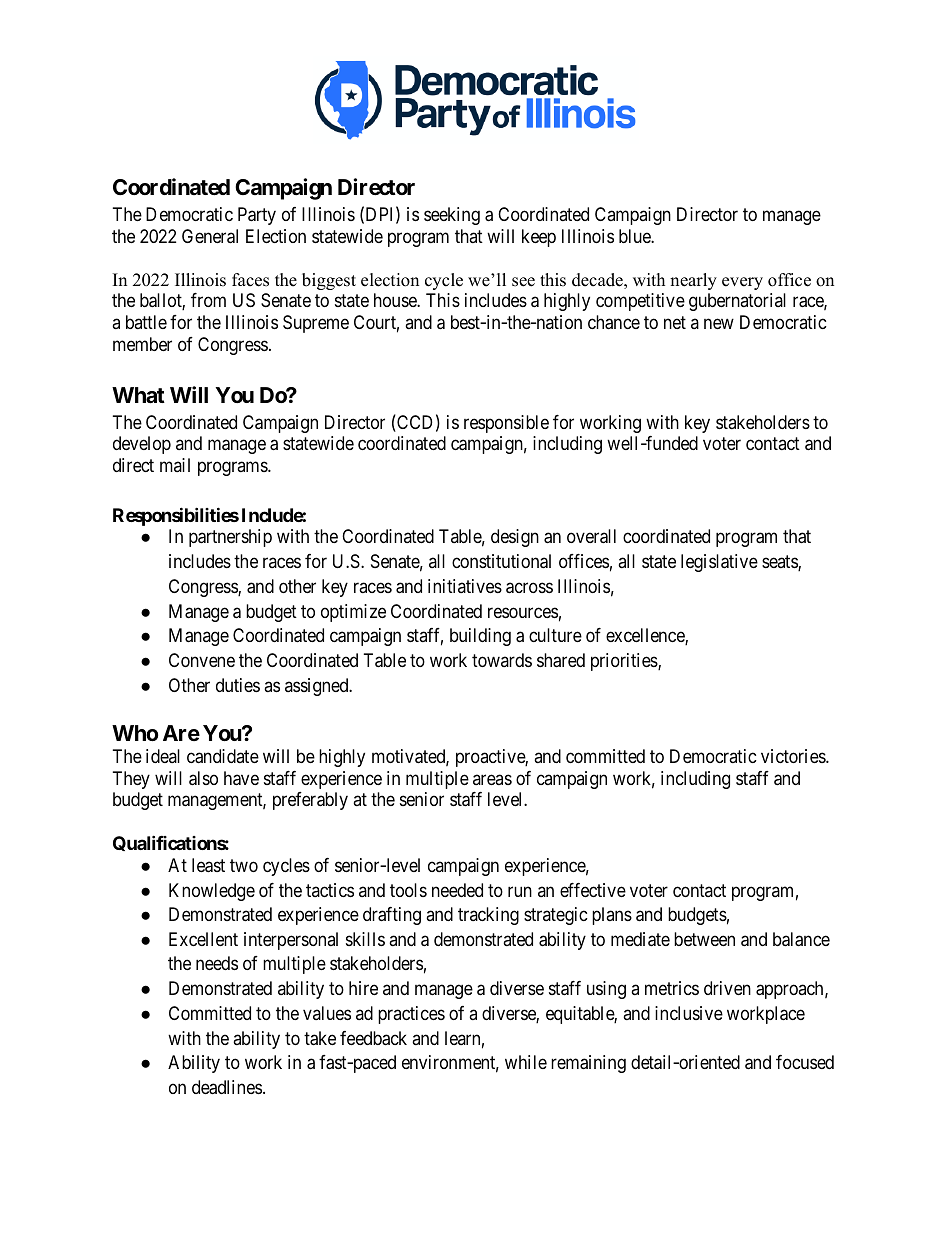 The image size is (952, 1233). I want to click on victories, so click(794, 756).
